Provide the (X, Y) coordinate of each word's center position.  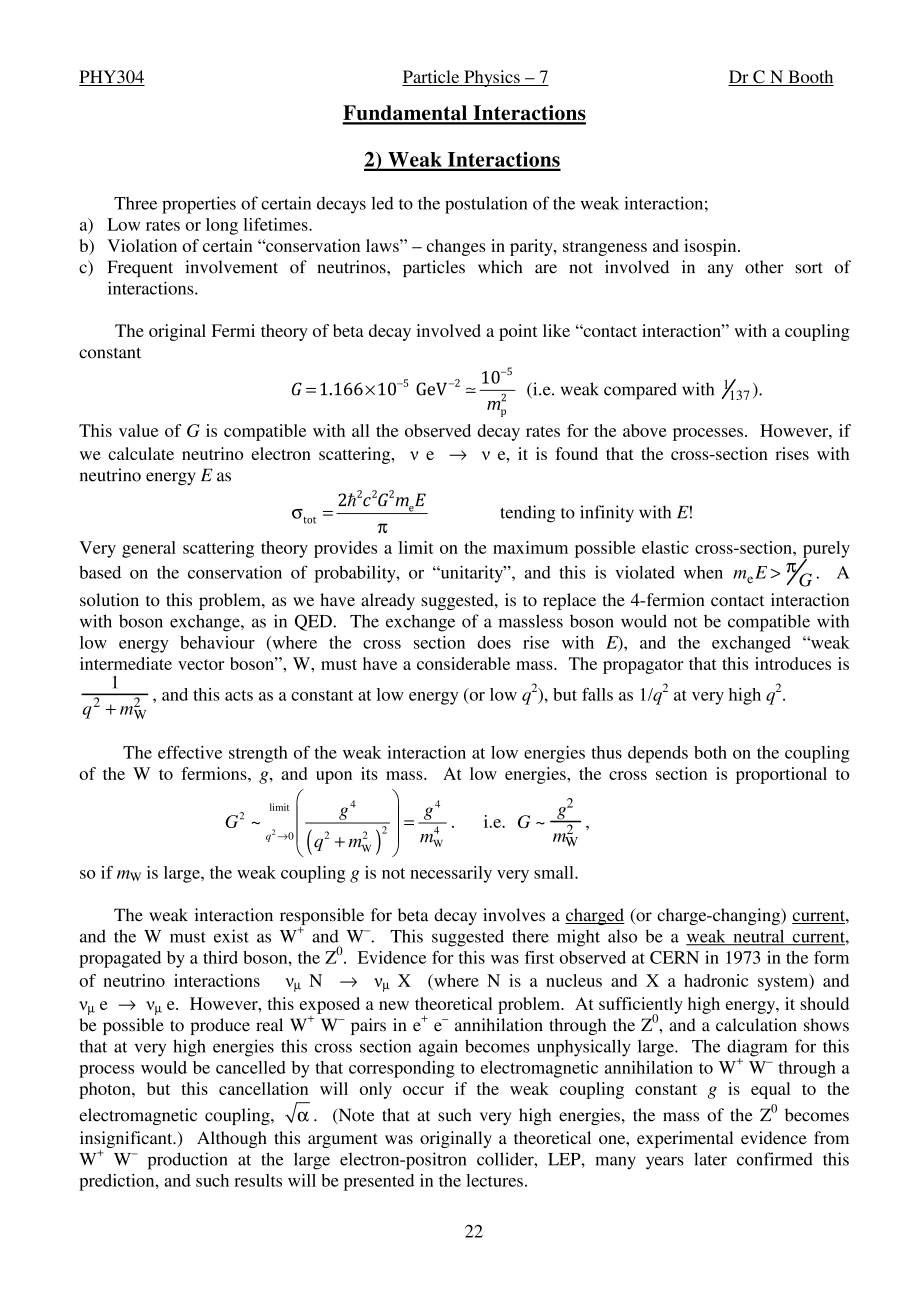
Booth (810, 78)
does (494, 642)
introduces (793, 663)
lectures (494, 1180)
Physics (492, 78)
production (188, 1161)
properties (199, 205)
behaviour (217, 642)
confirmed (775, 1159)
